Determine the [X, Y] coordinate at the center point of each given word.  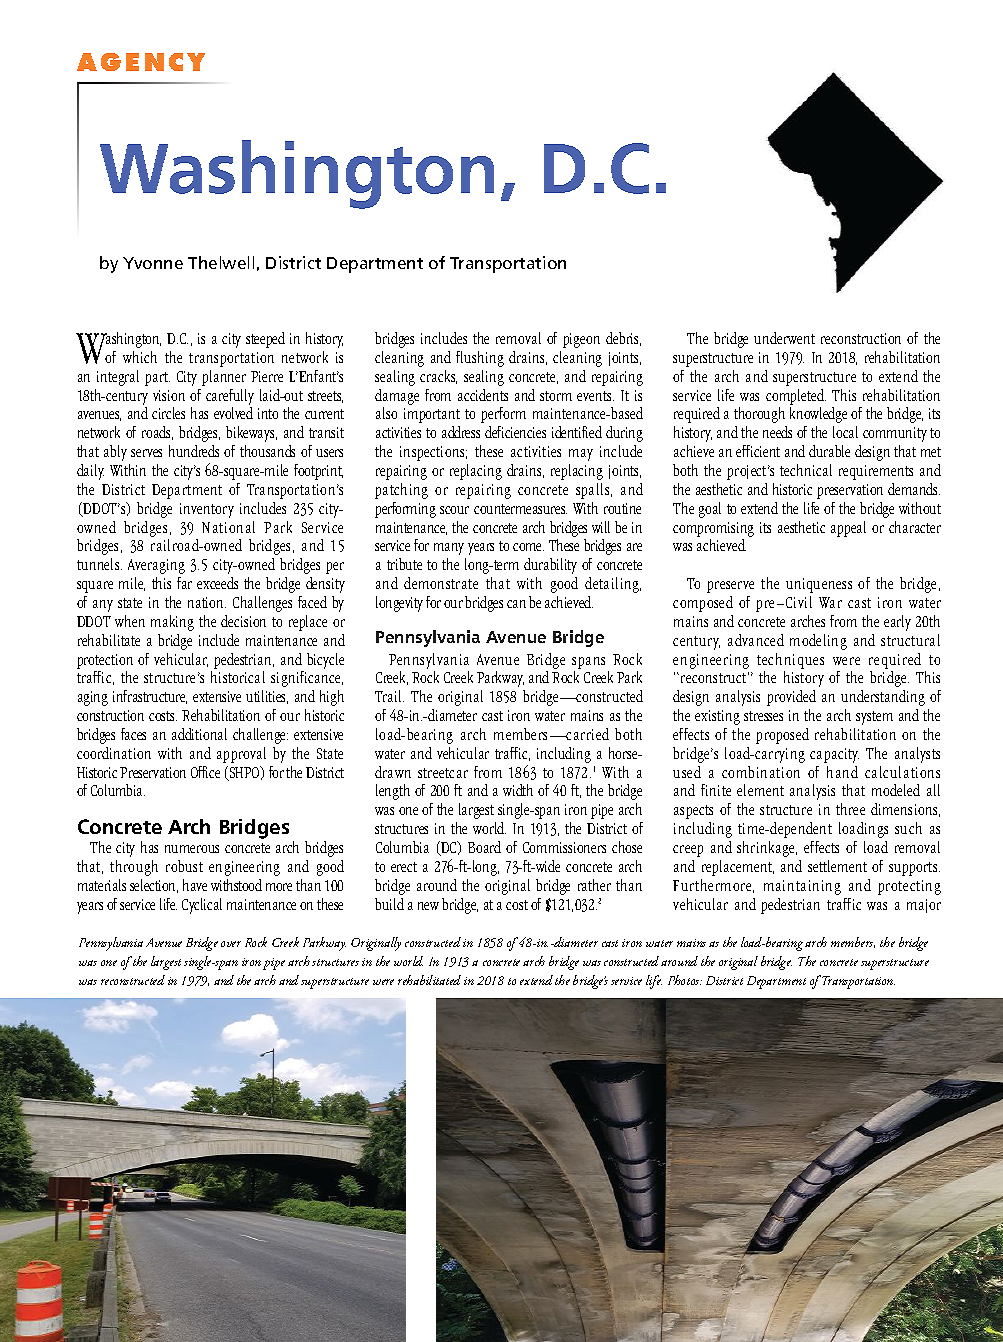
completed [796, 397]
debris [623, 339]
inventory [207, 510]
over [231, 944]
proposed [782, 736]
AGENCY [141, 62]
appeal [848, 529]
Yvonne [153, 263]
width [518, 790]
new [428, 906]
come [528, 547]
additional [199, 734]
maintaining [802, 887]
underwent [784, 338]
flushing [480, 359]
